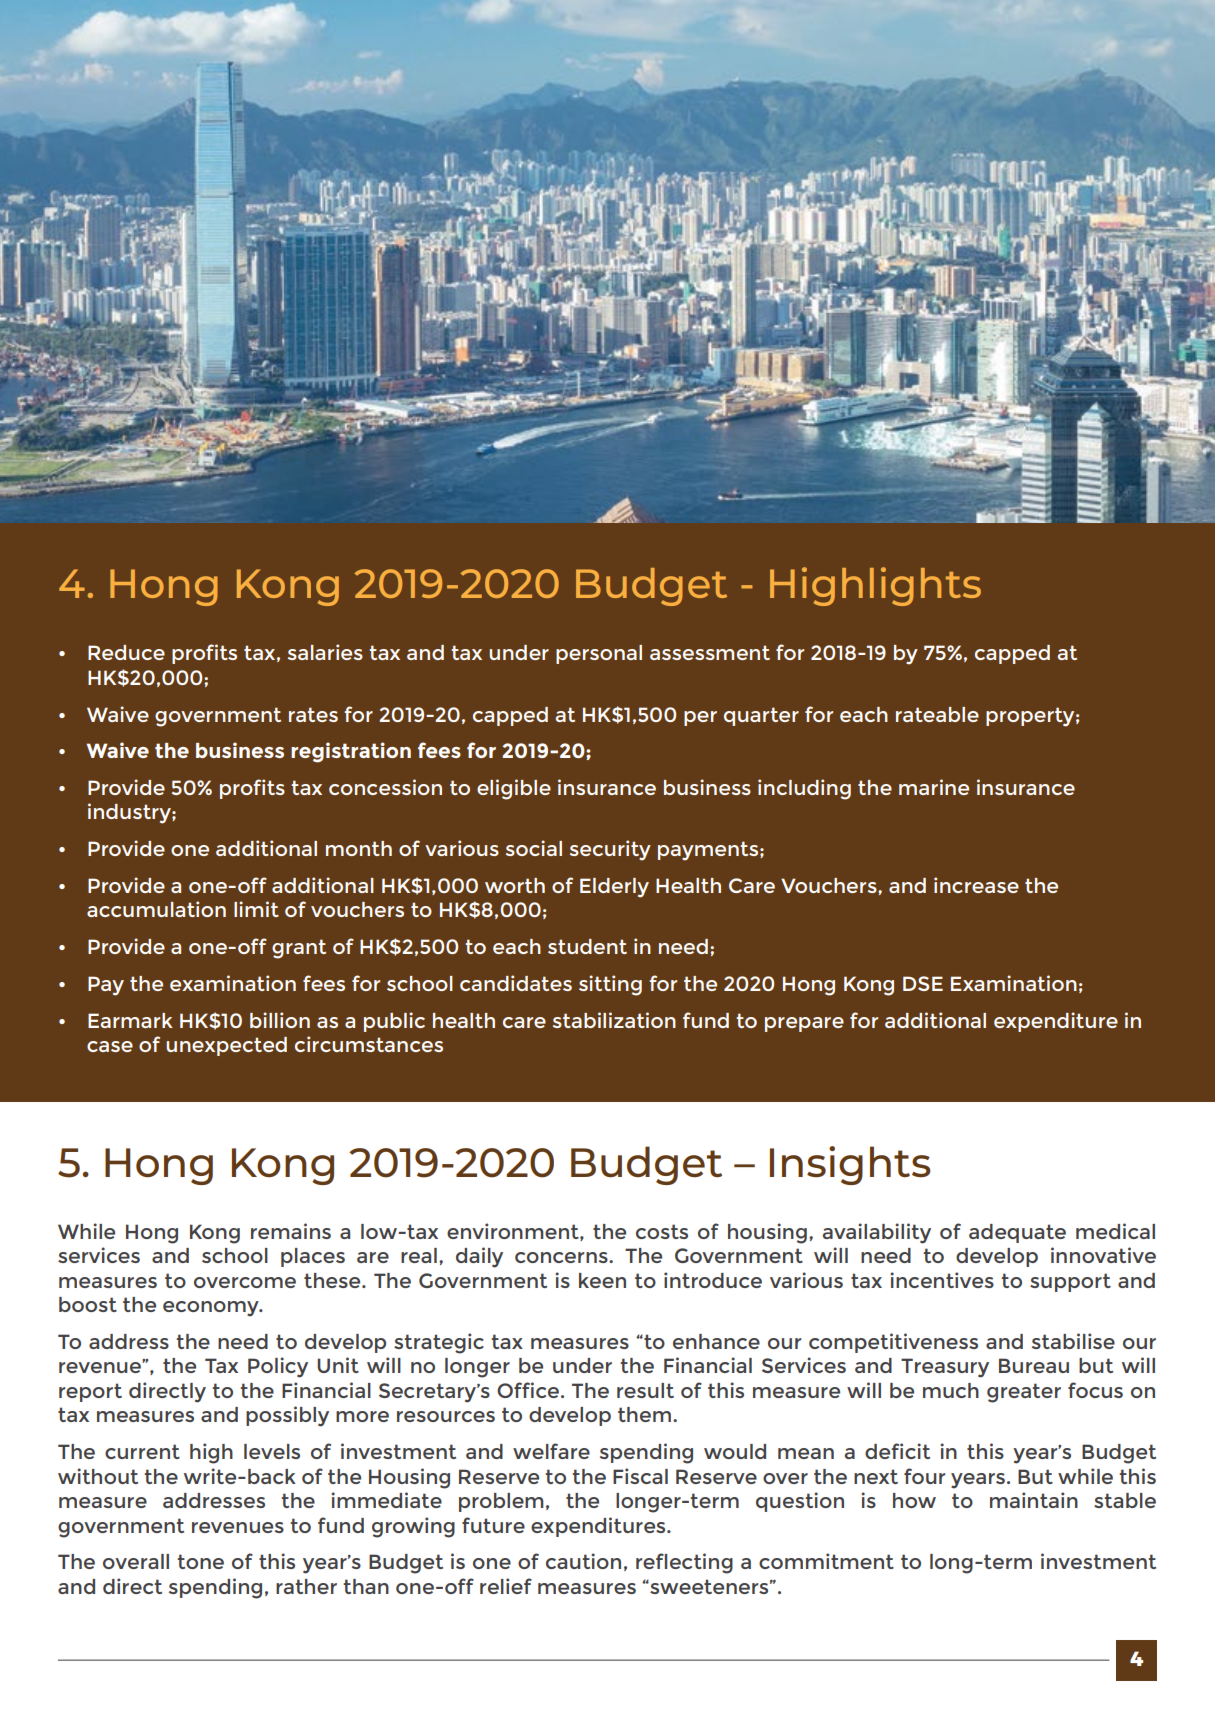 Image resolution: width=1215 pixels, height=1718 pixels. Describe the element at coordinates (599, 654) in the screenshot. I see `personal` at that location.
